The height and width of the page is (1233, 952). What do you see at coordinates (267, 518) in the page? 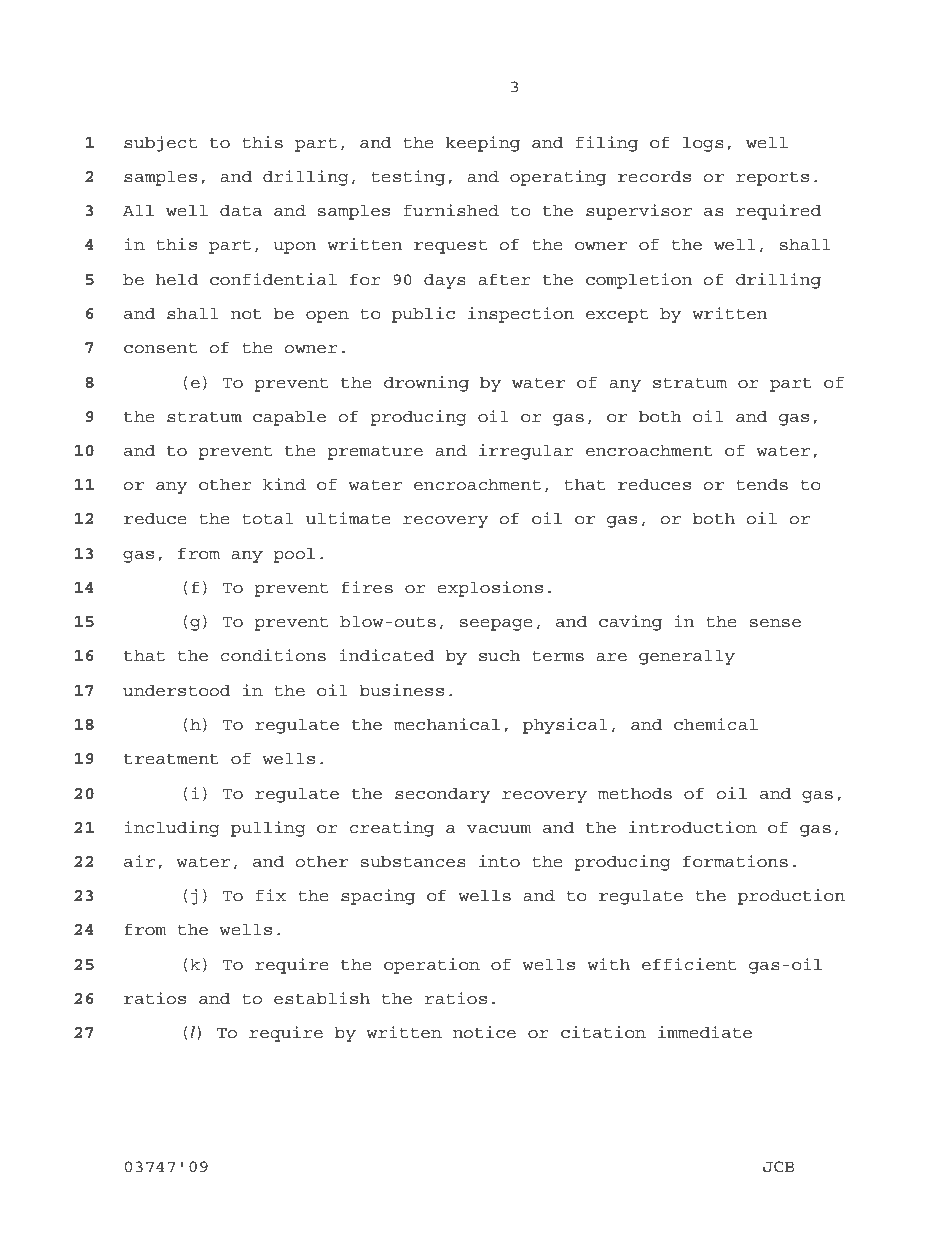
I see `total` at bounding box center [267, 518].
